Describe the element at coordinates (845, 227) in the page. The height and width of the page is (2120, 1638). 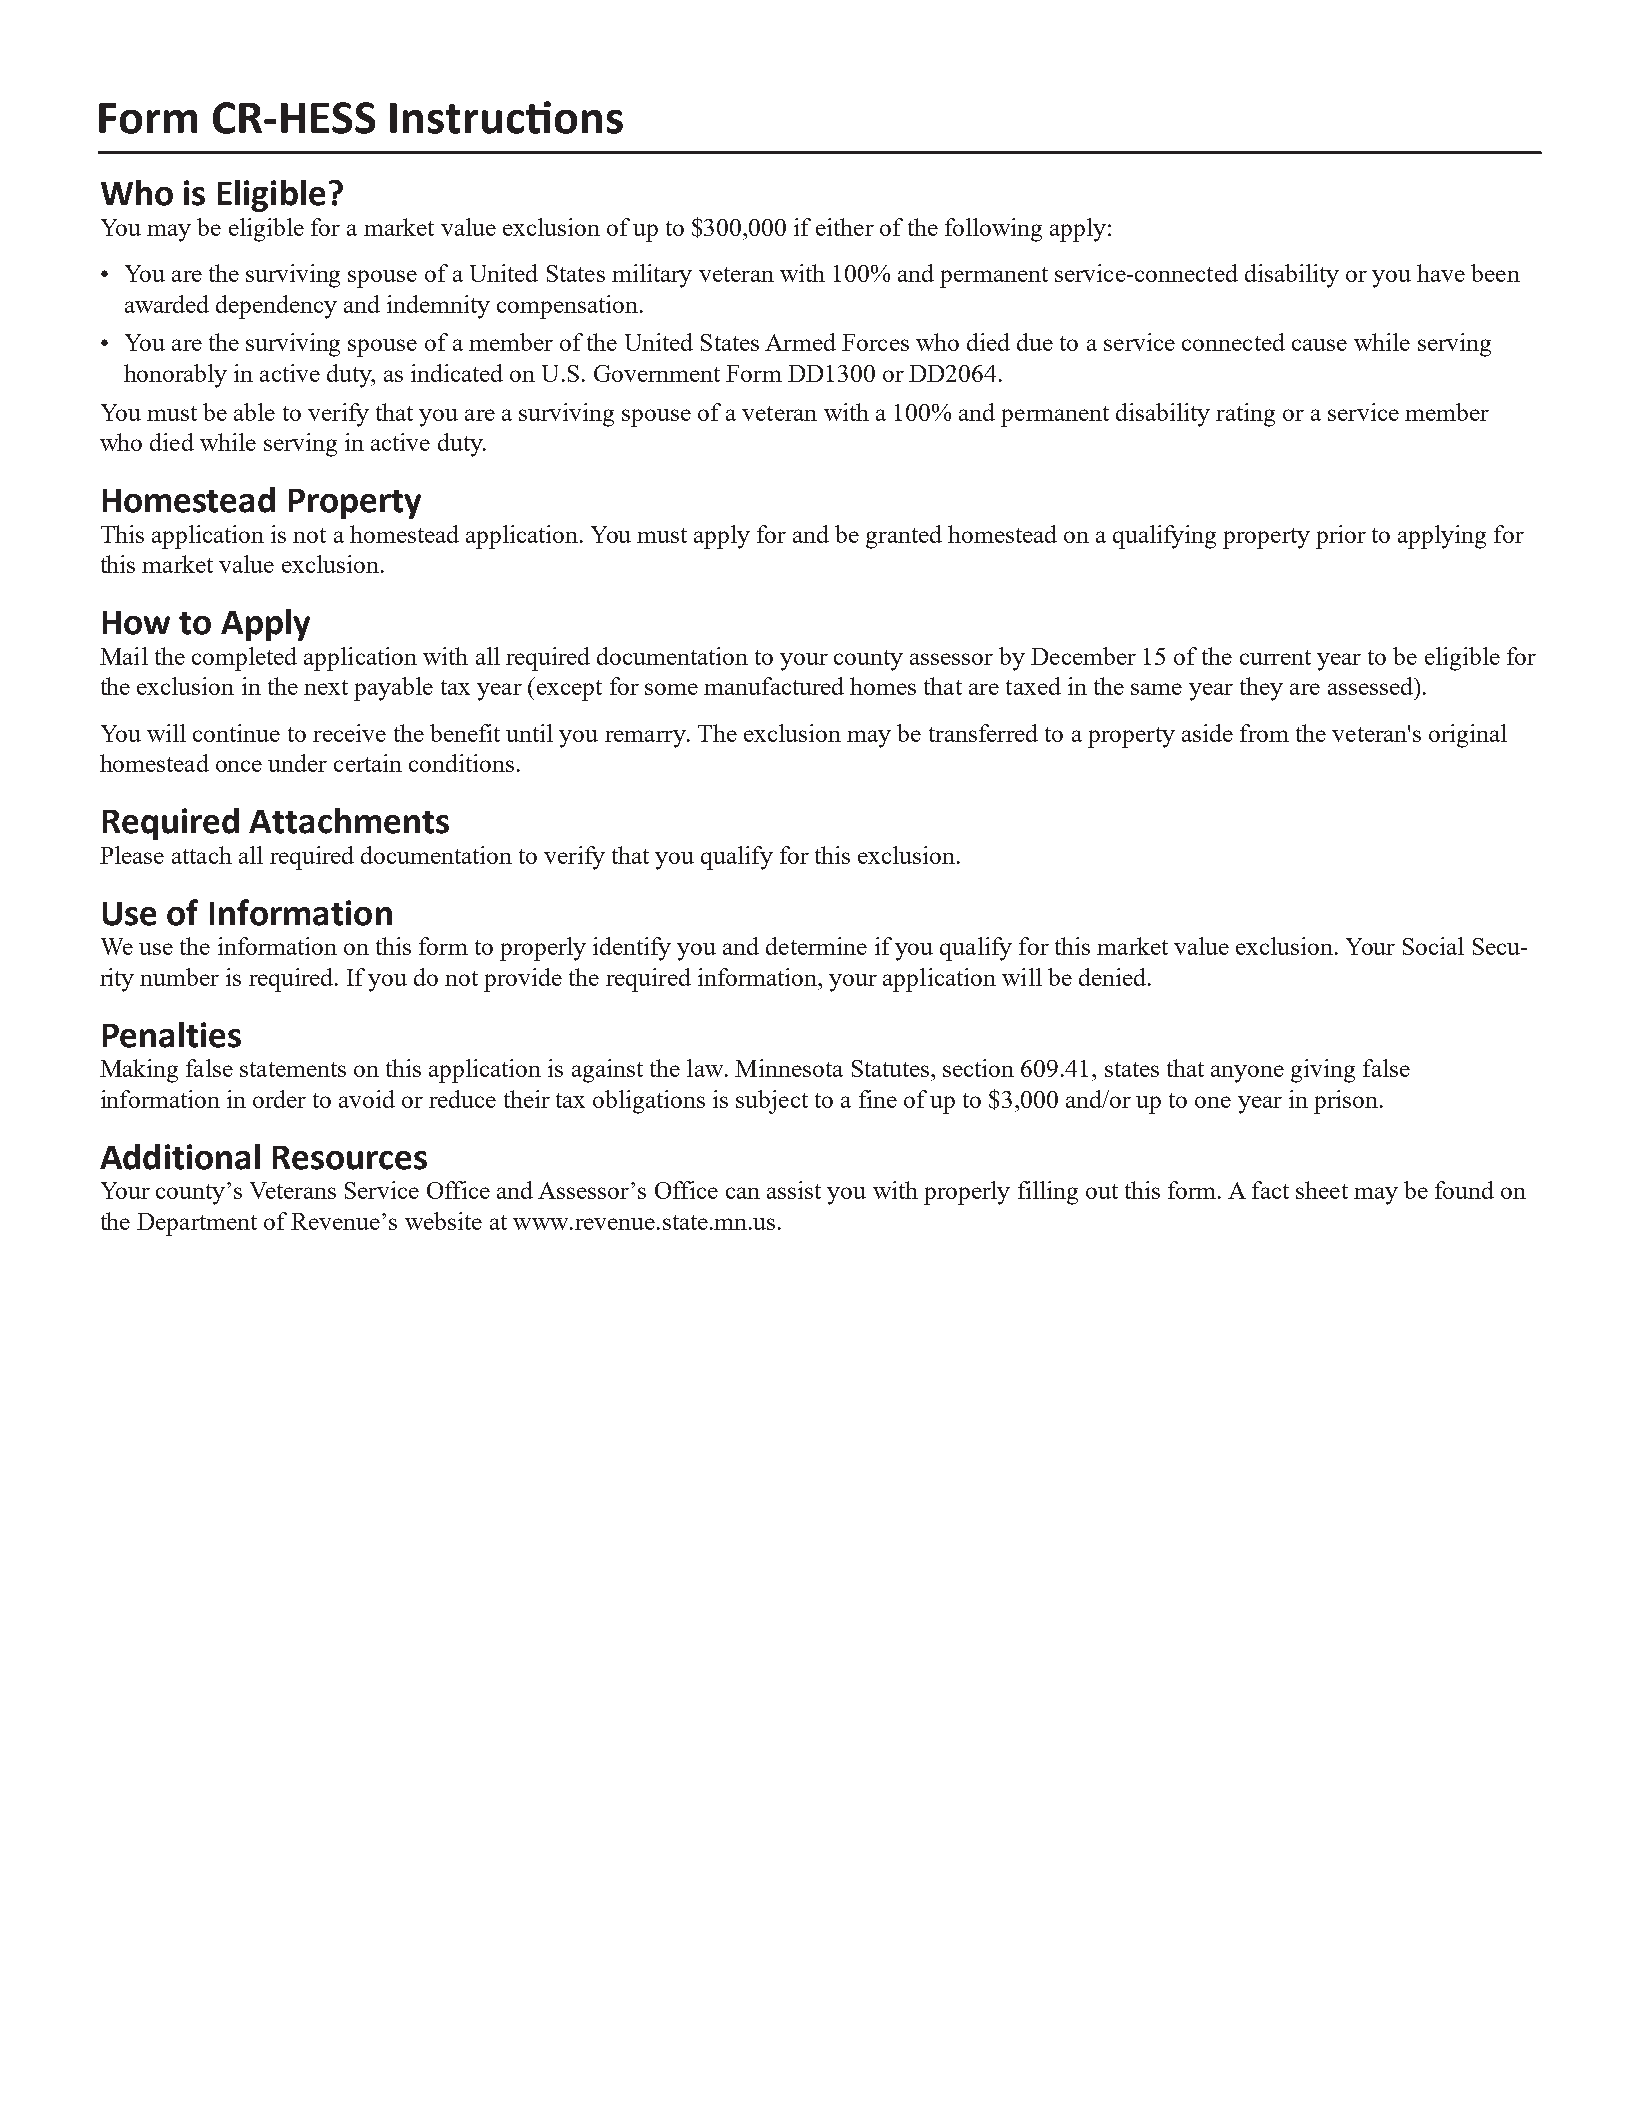
I see `either` at that location.
